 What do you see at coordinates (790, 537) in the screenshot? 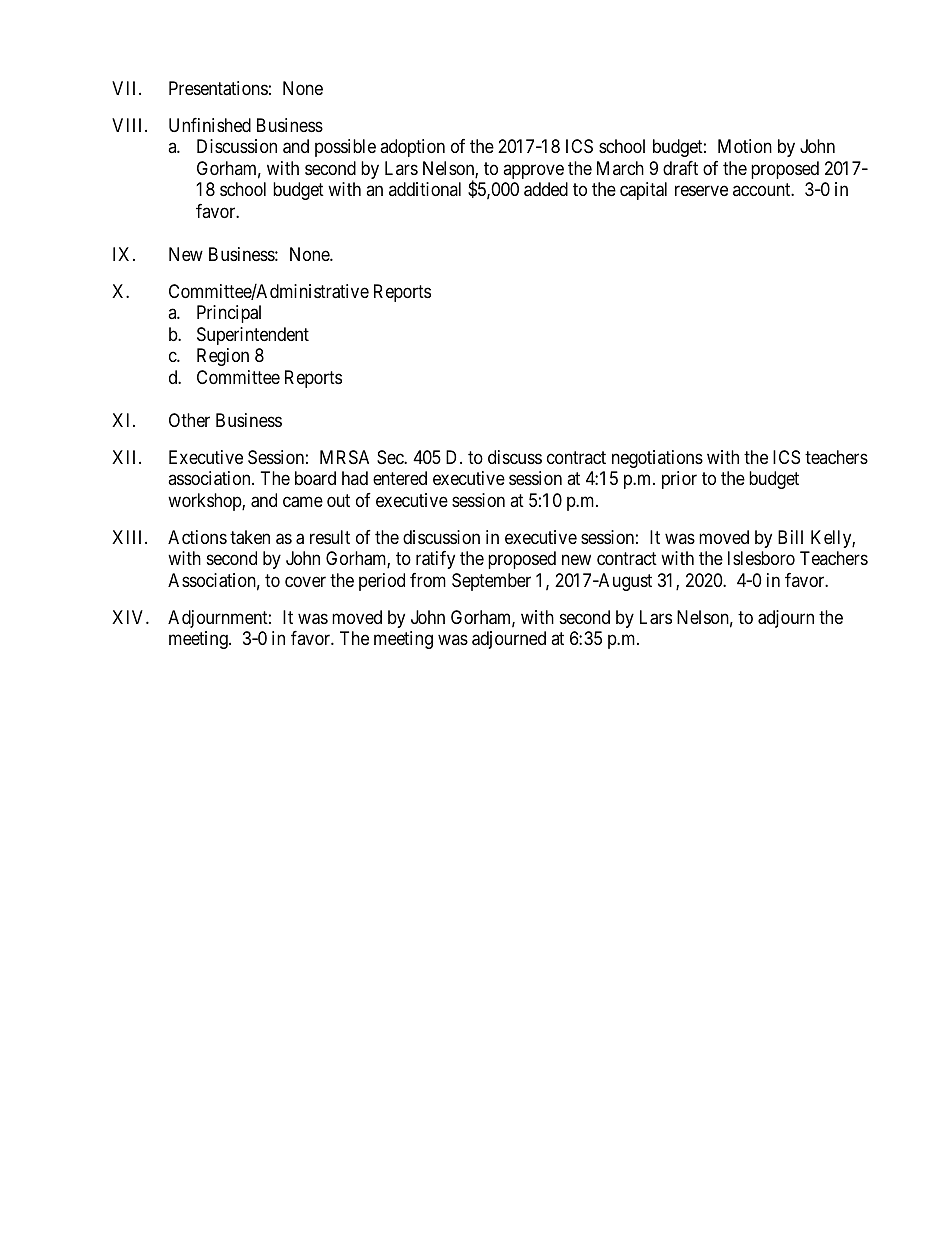
I see `Bill` at bounding box center [790, 537].
